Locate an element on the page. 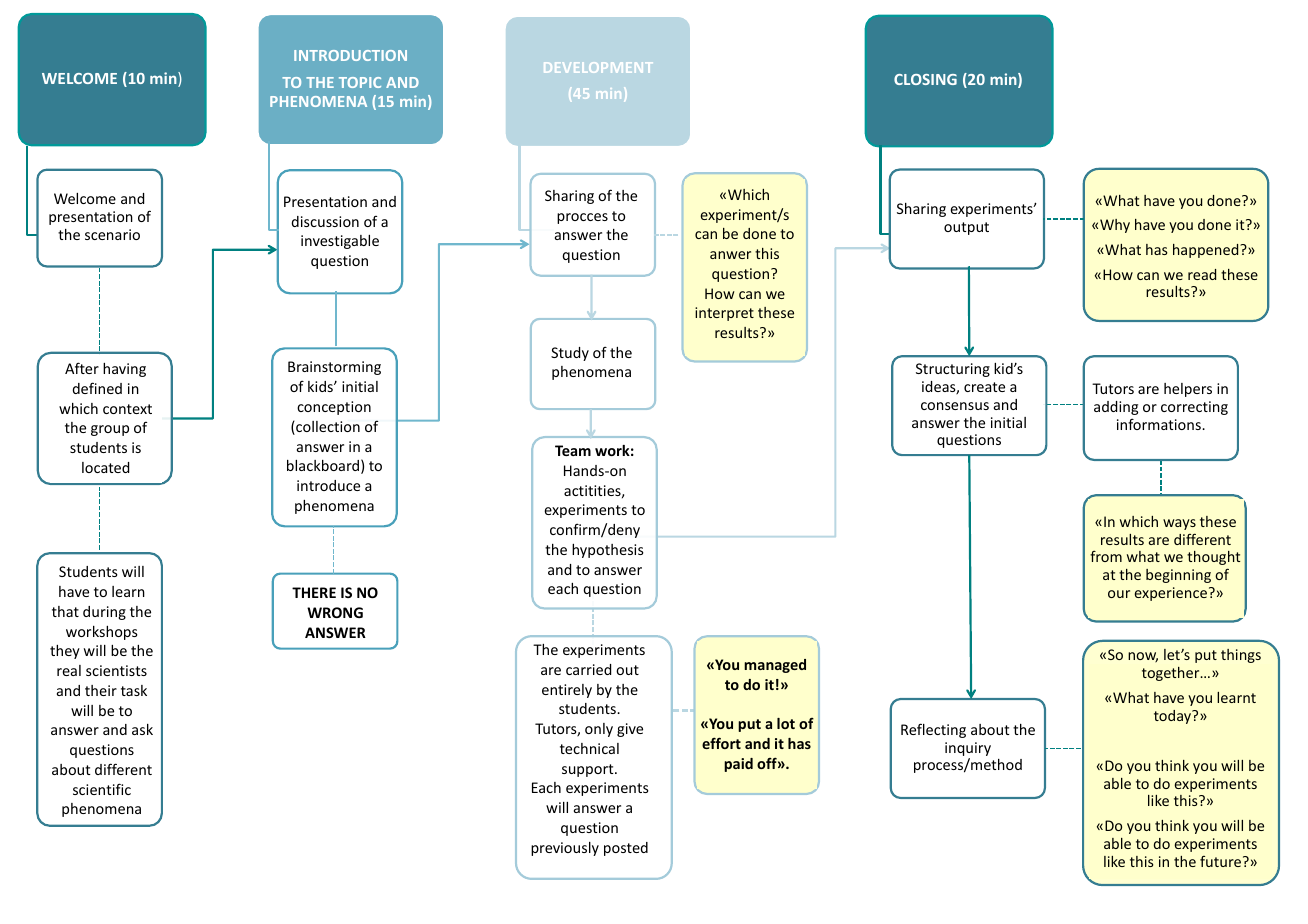 This page has height=924, width=1308. Why is located at coordinates (1115, 226).
